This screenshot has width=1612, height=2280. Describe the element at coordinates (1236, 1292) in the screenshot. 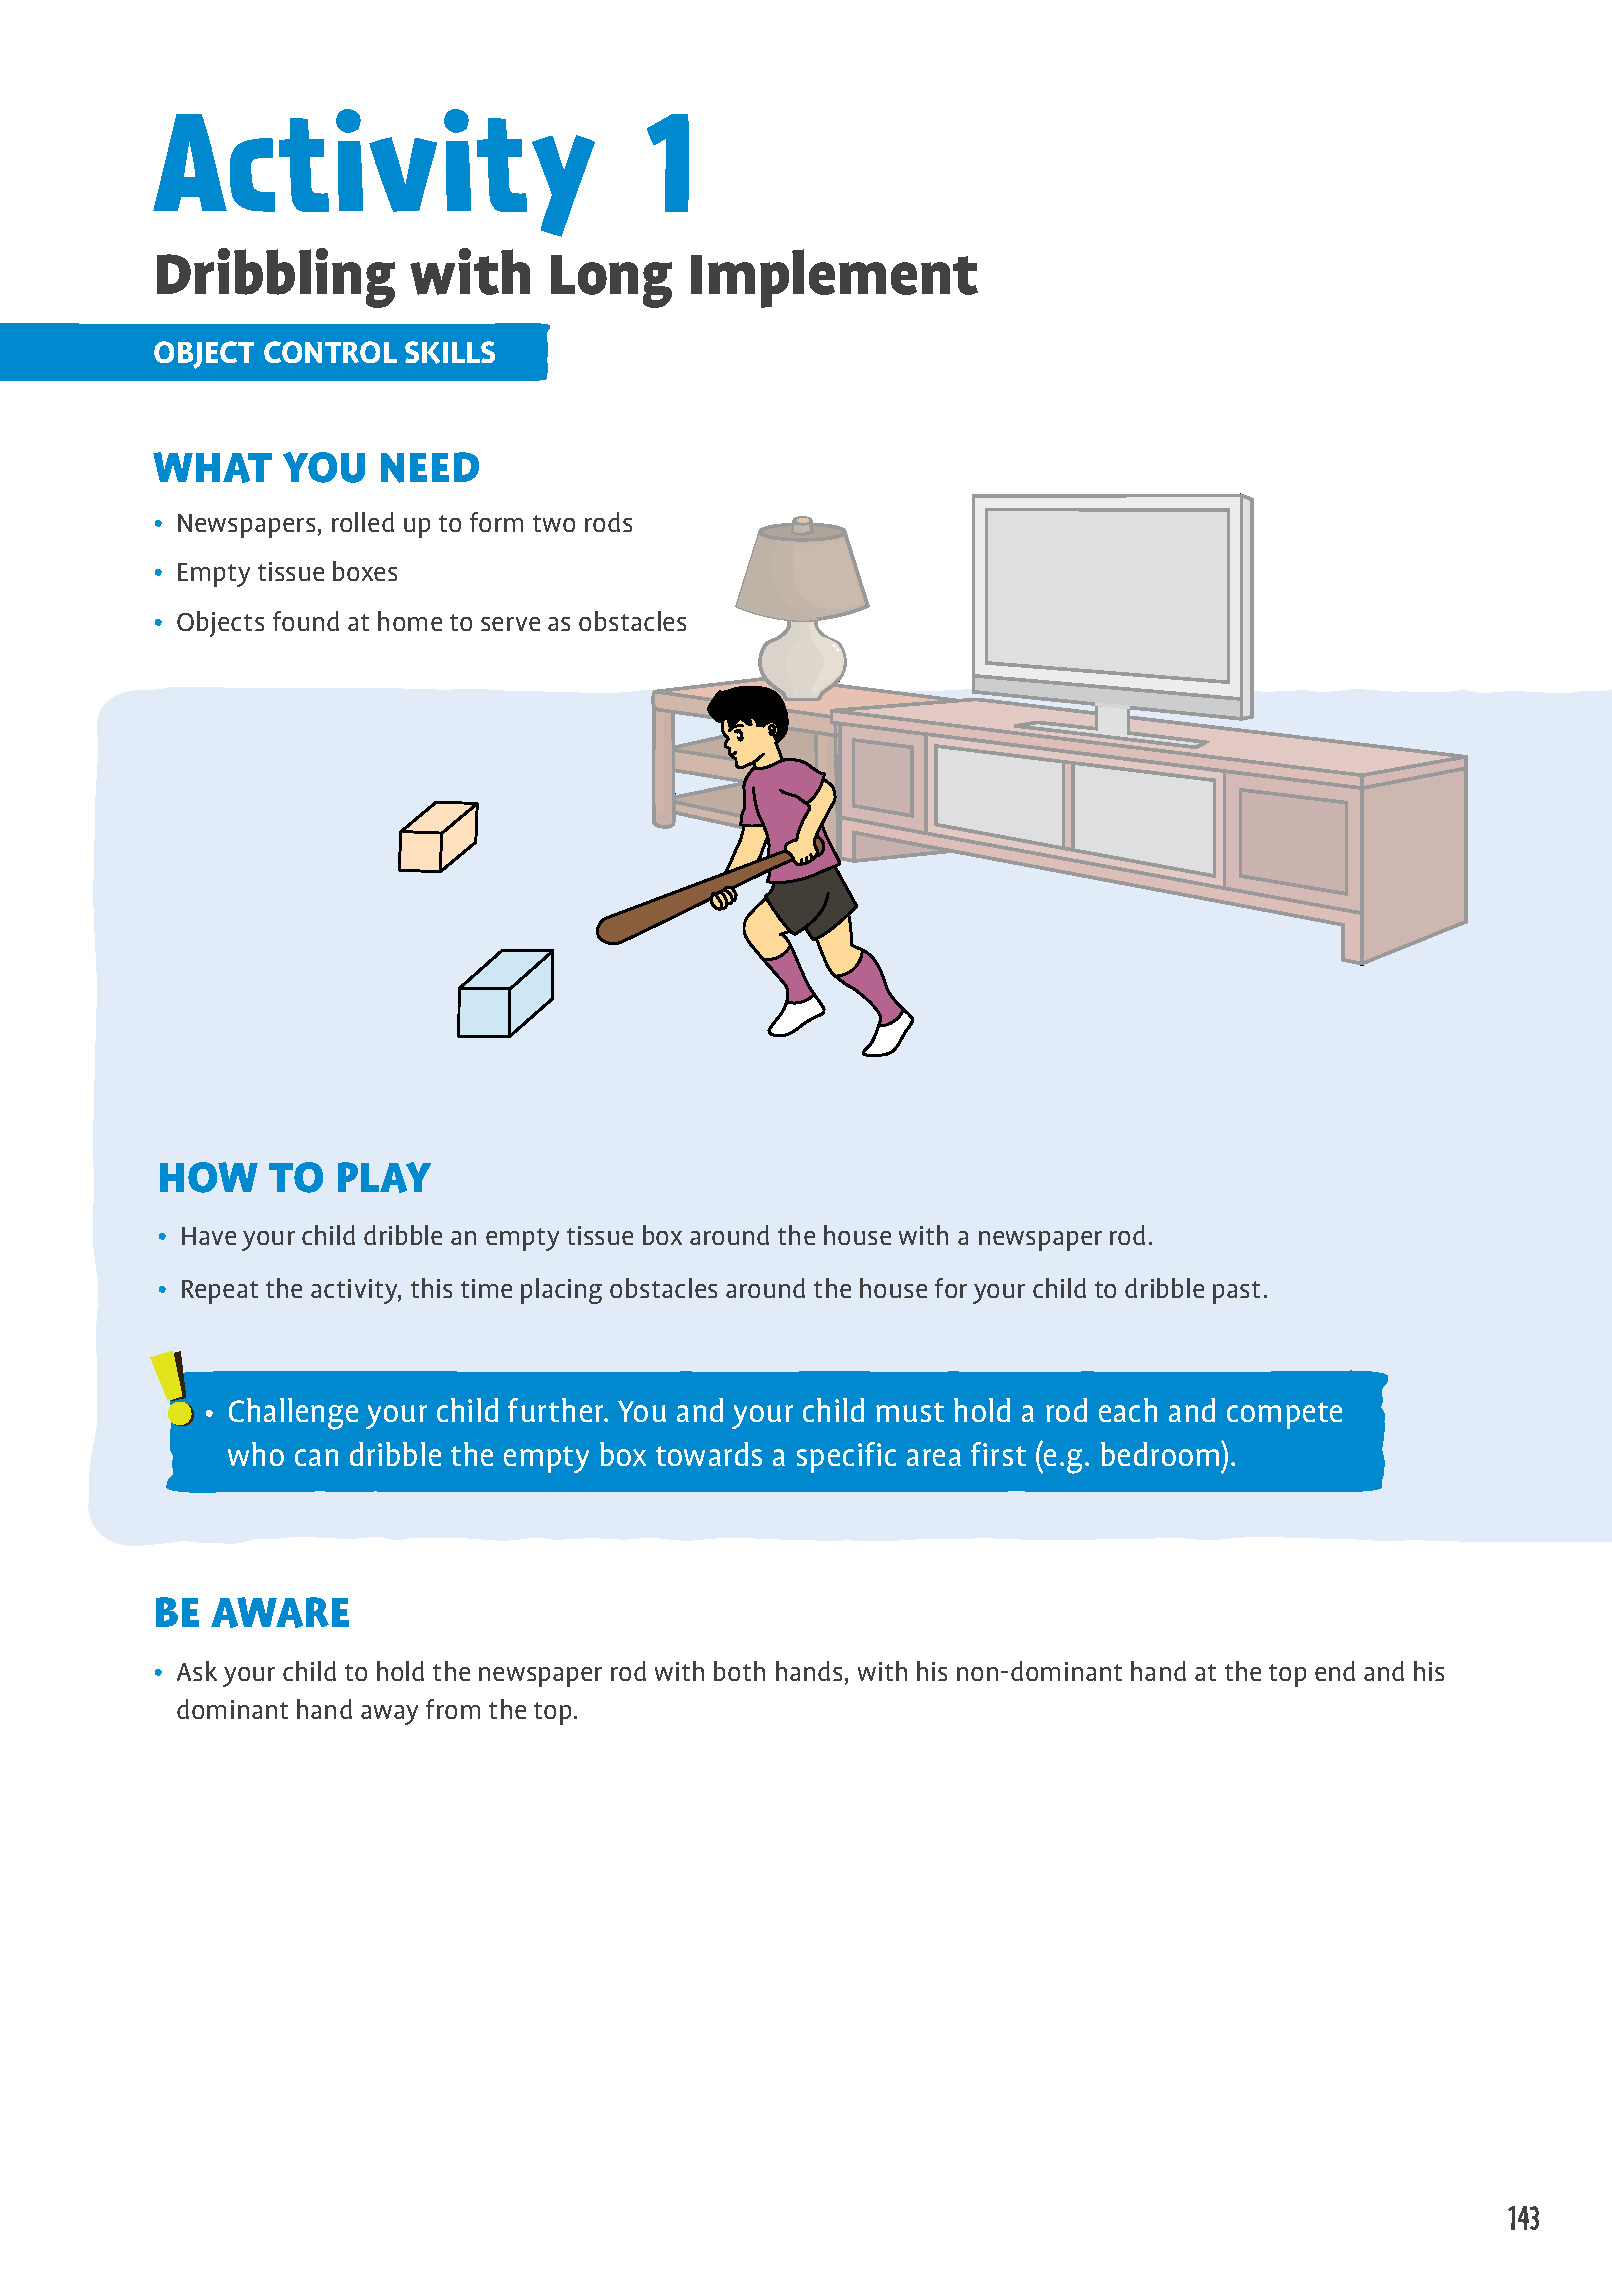

I see `past` at that location.
